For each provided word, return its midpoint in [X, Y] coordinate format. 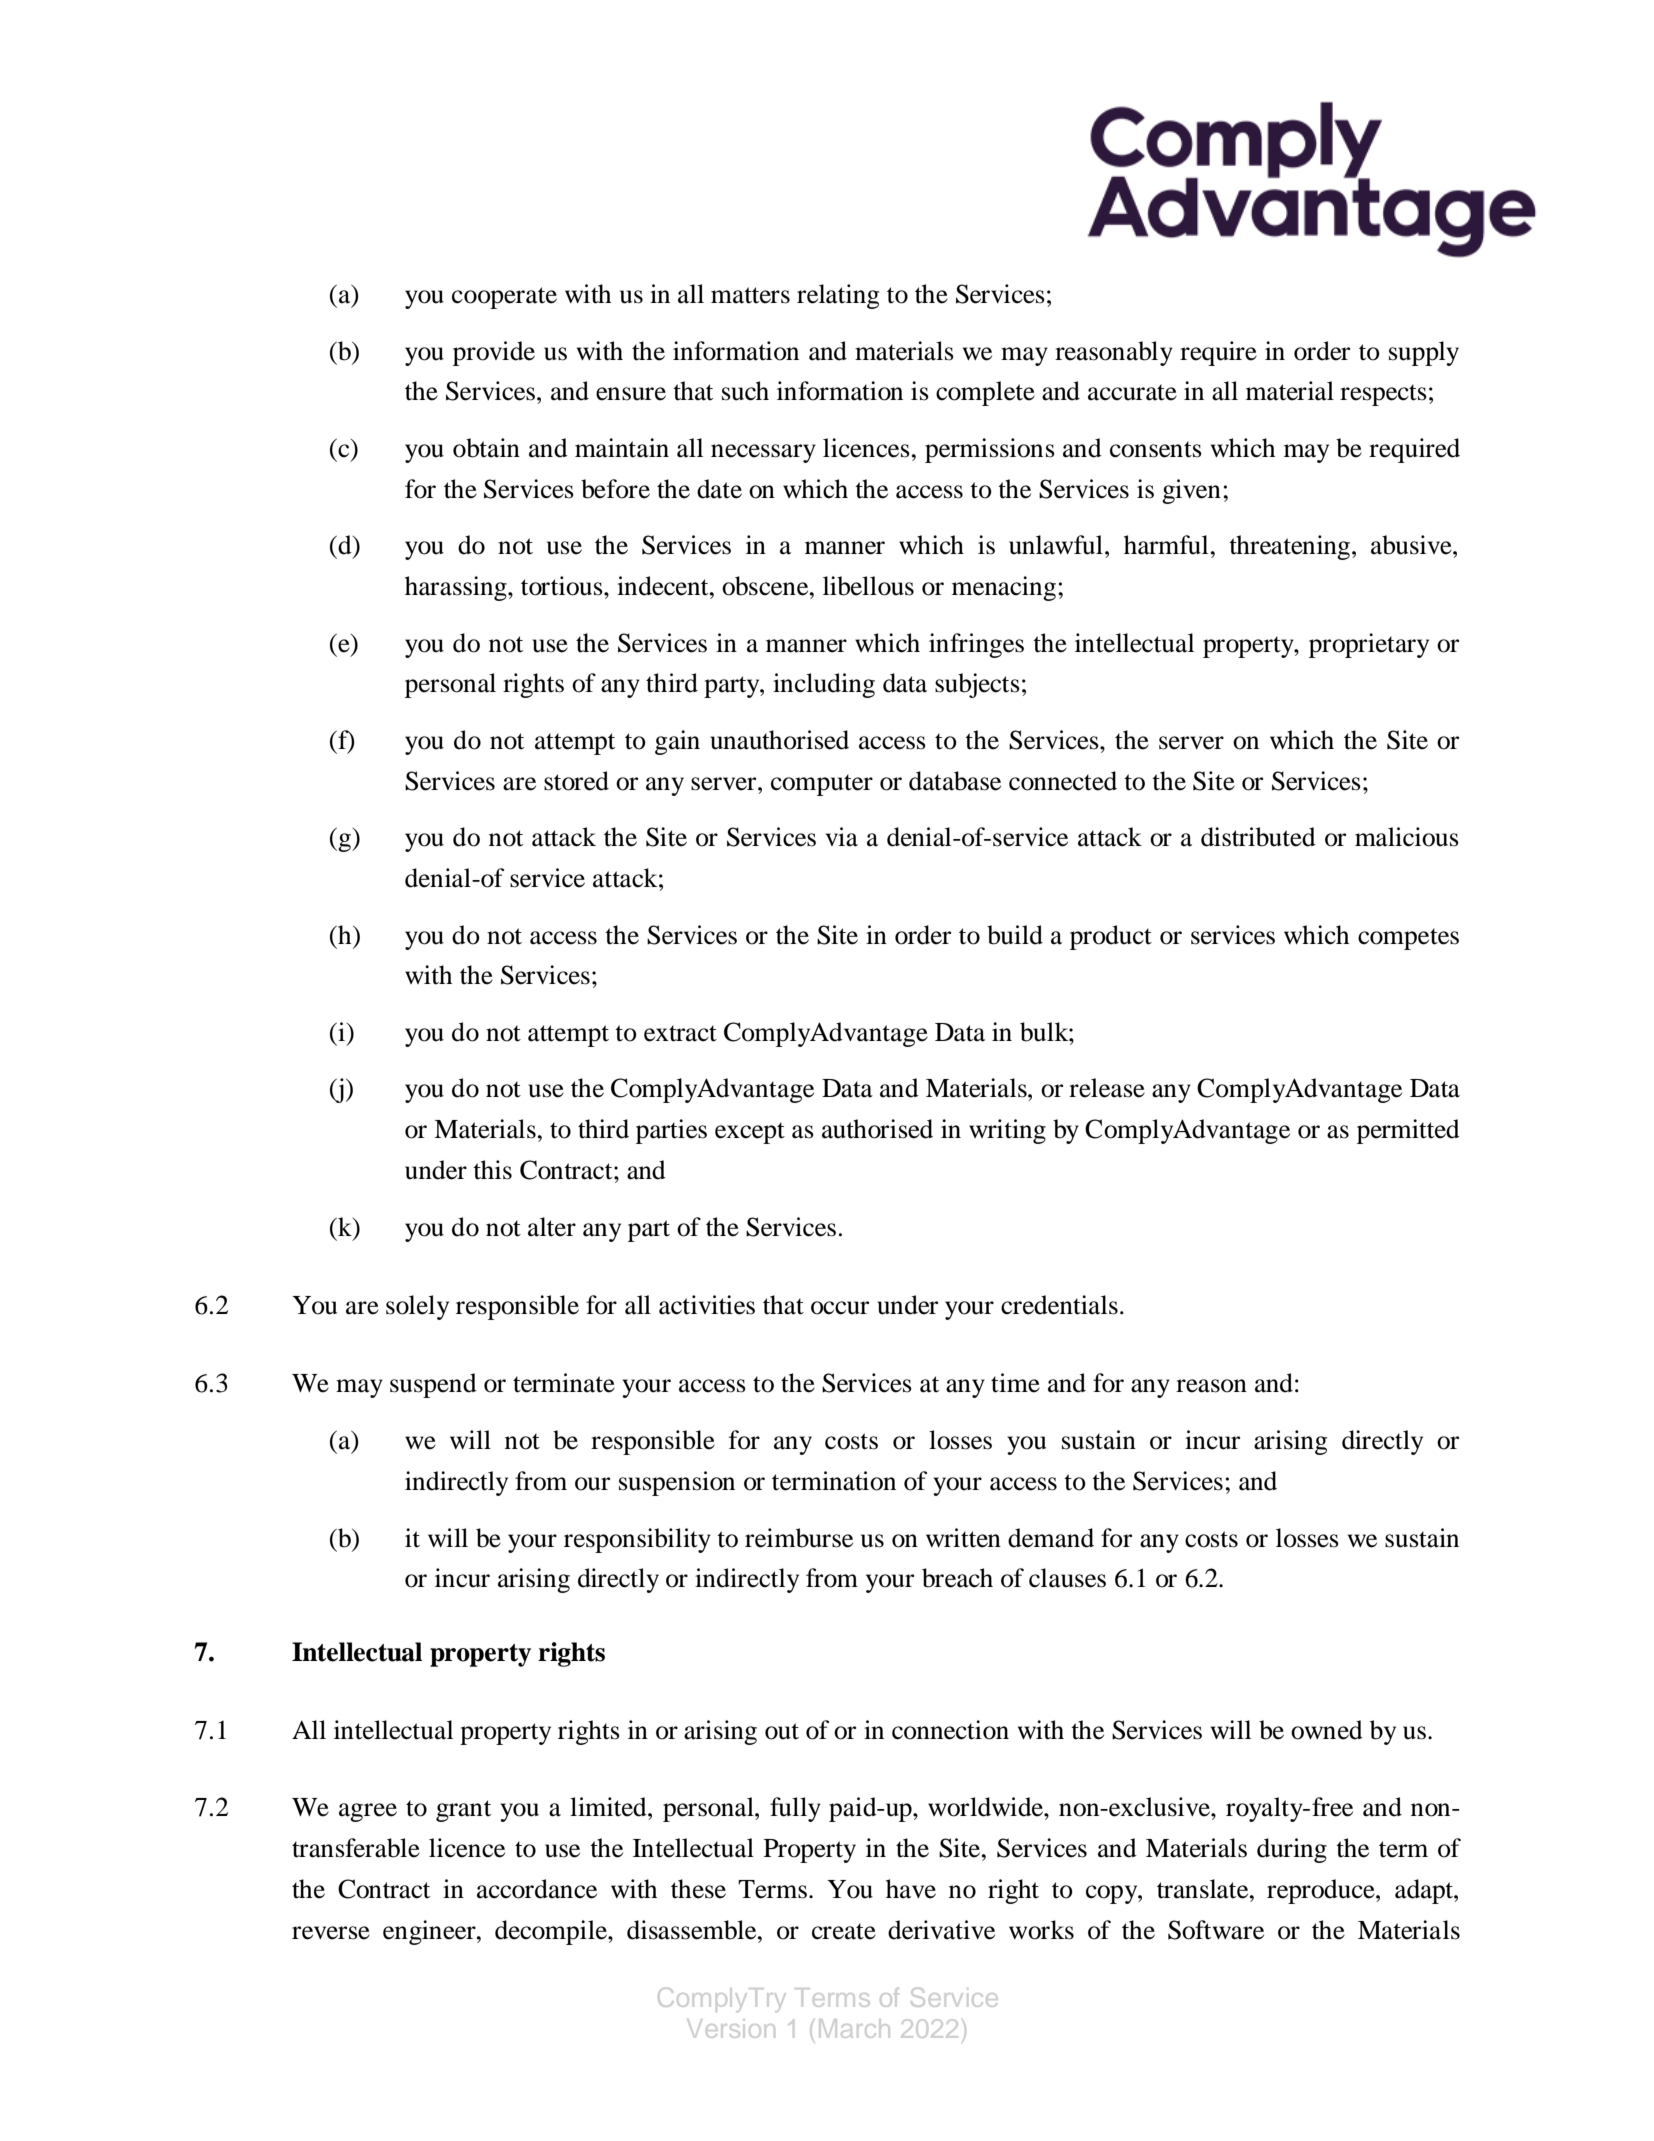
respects [1383, 395]
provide [494, 353]
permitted [1408, 1131]
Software [1216, 1930]
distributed [1258, 837]
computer [822, 785]
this [492, 1170]
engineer [430, 1932]
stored [576, 781]
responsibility [637, 1540]
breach [957, 1578]
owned [1327, 1730]
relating [838, 296]
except [750, 1133]
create [844, 1931]
